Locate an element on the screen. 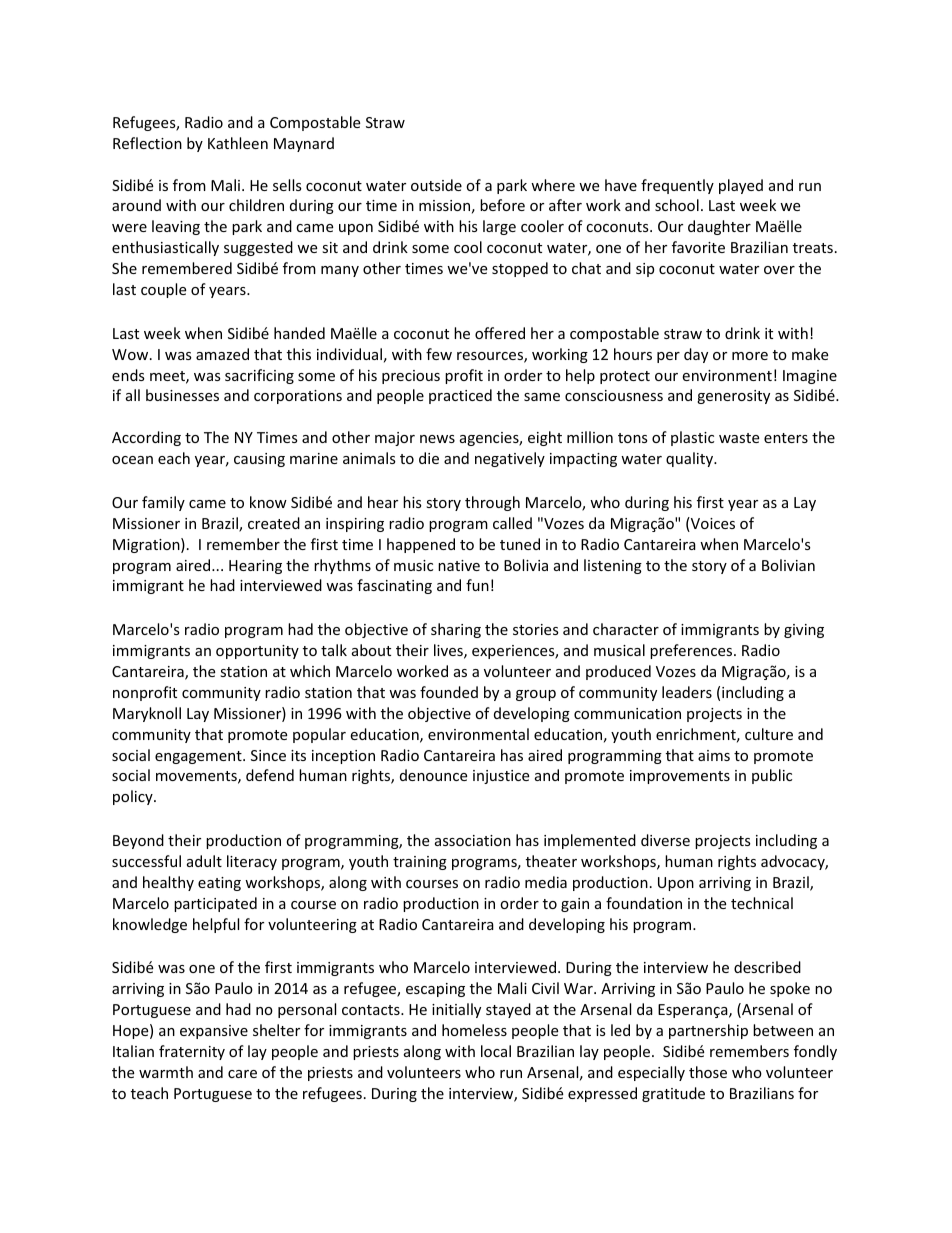  those is located at coordinates (708, 1072).
